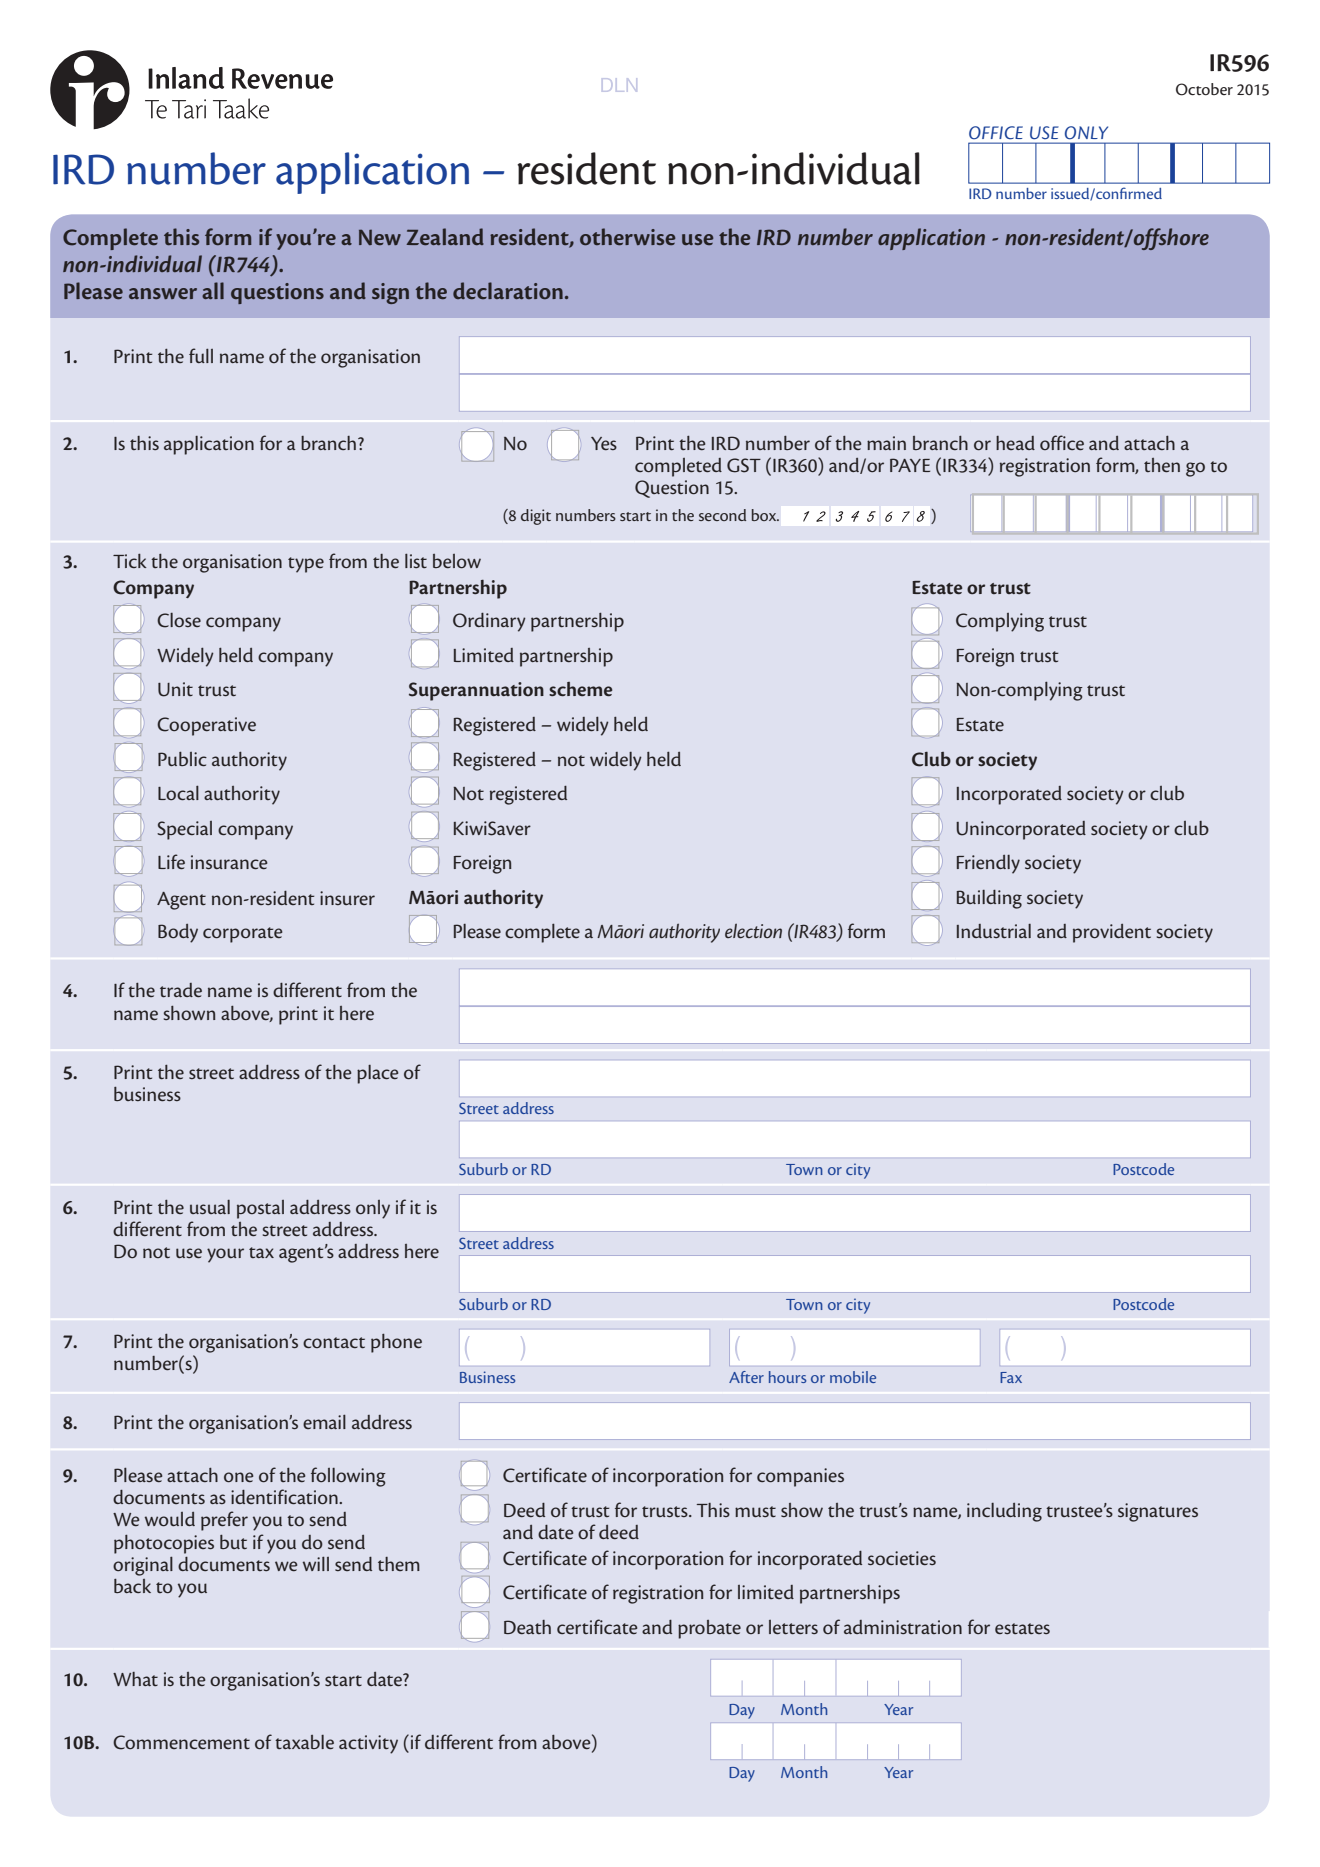 Image resolution: width=1320 pixels, height=1867 pixels. Describe the element at coordinates (627, 236) in the image. I see `otherwise` at that location.
